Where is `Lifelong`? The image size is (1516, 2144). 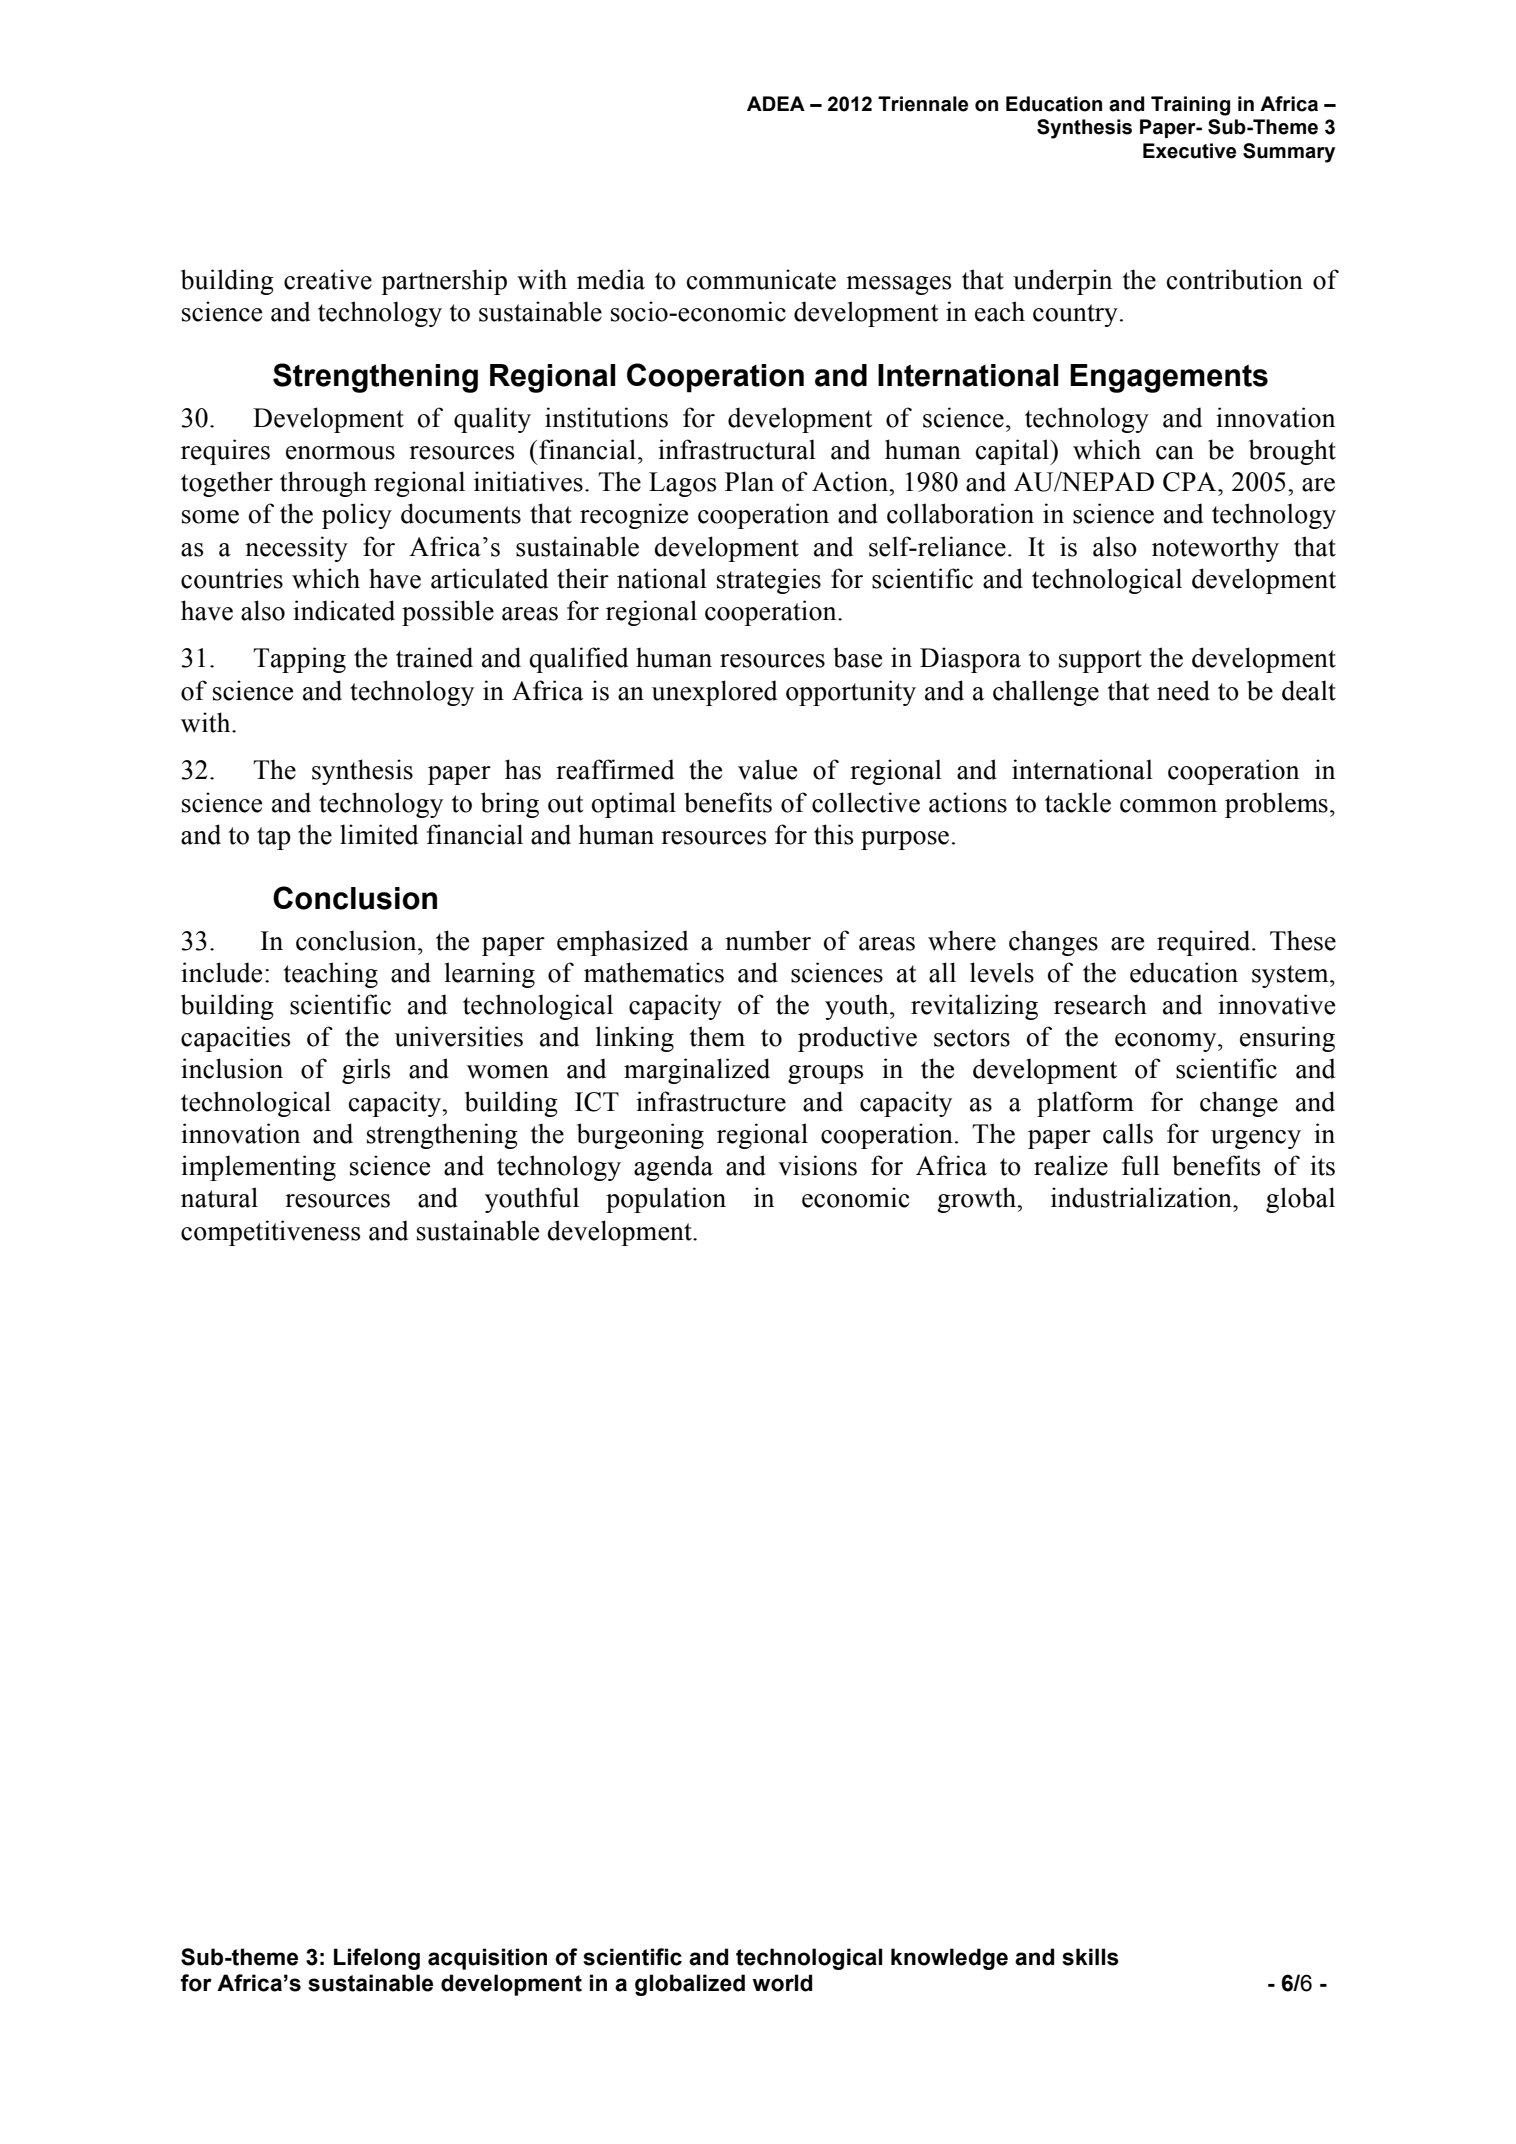
Lifelong is located at coordinates (377, 1959).
